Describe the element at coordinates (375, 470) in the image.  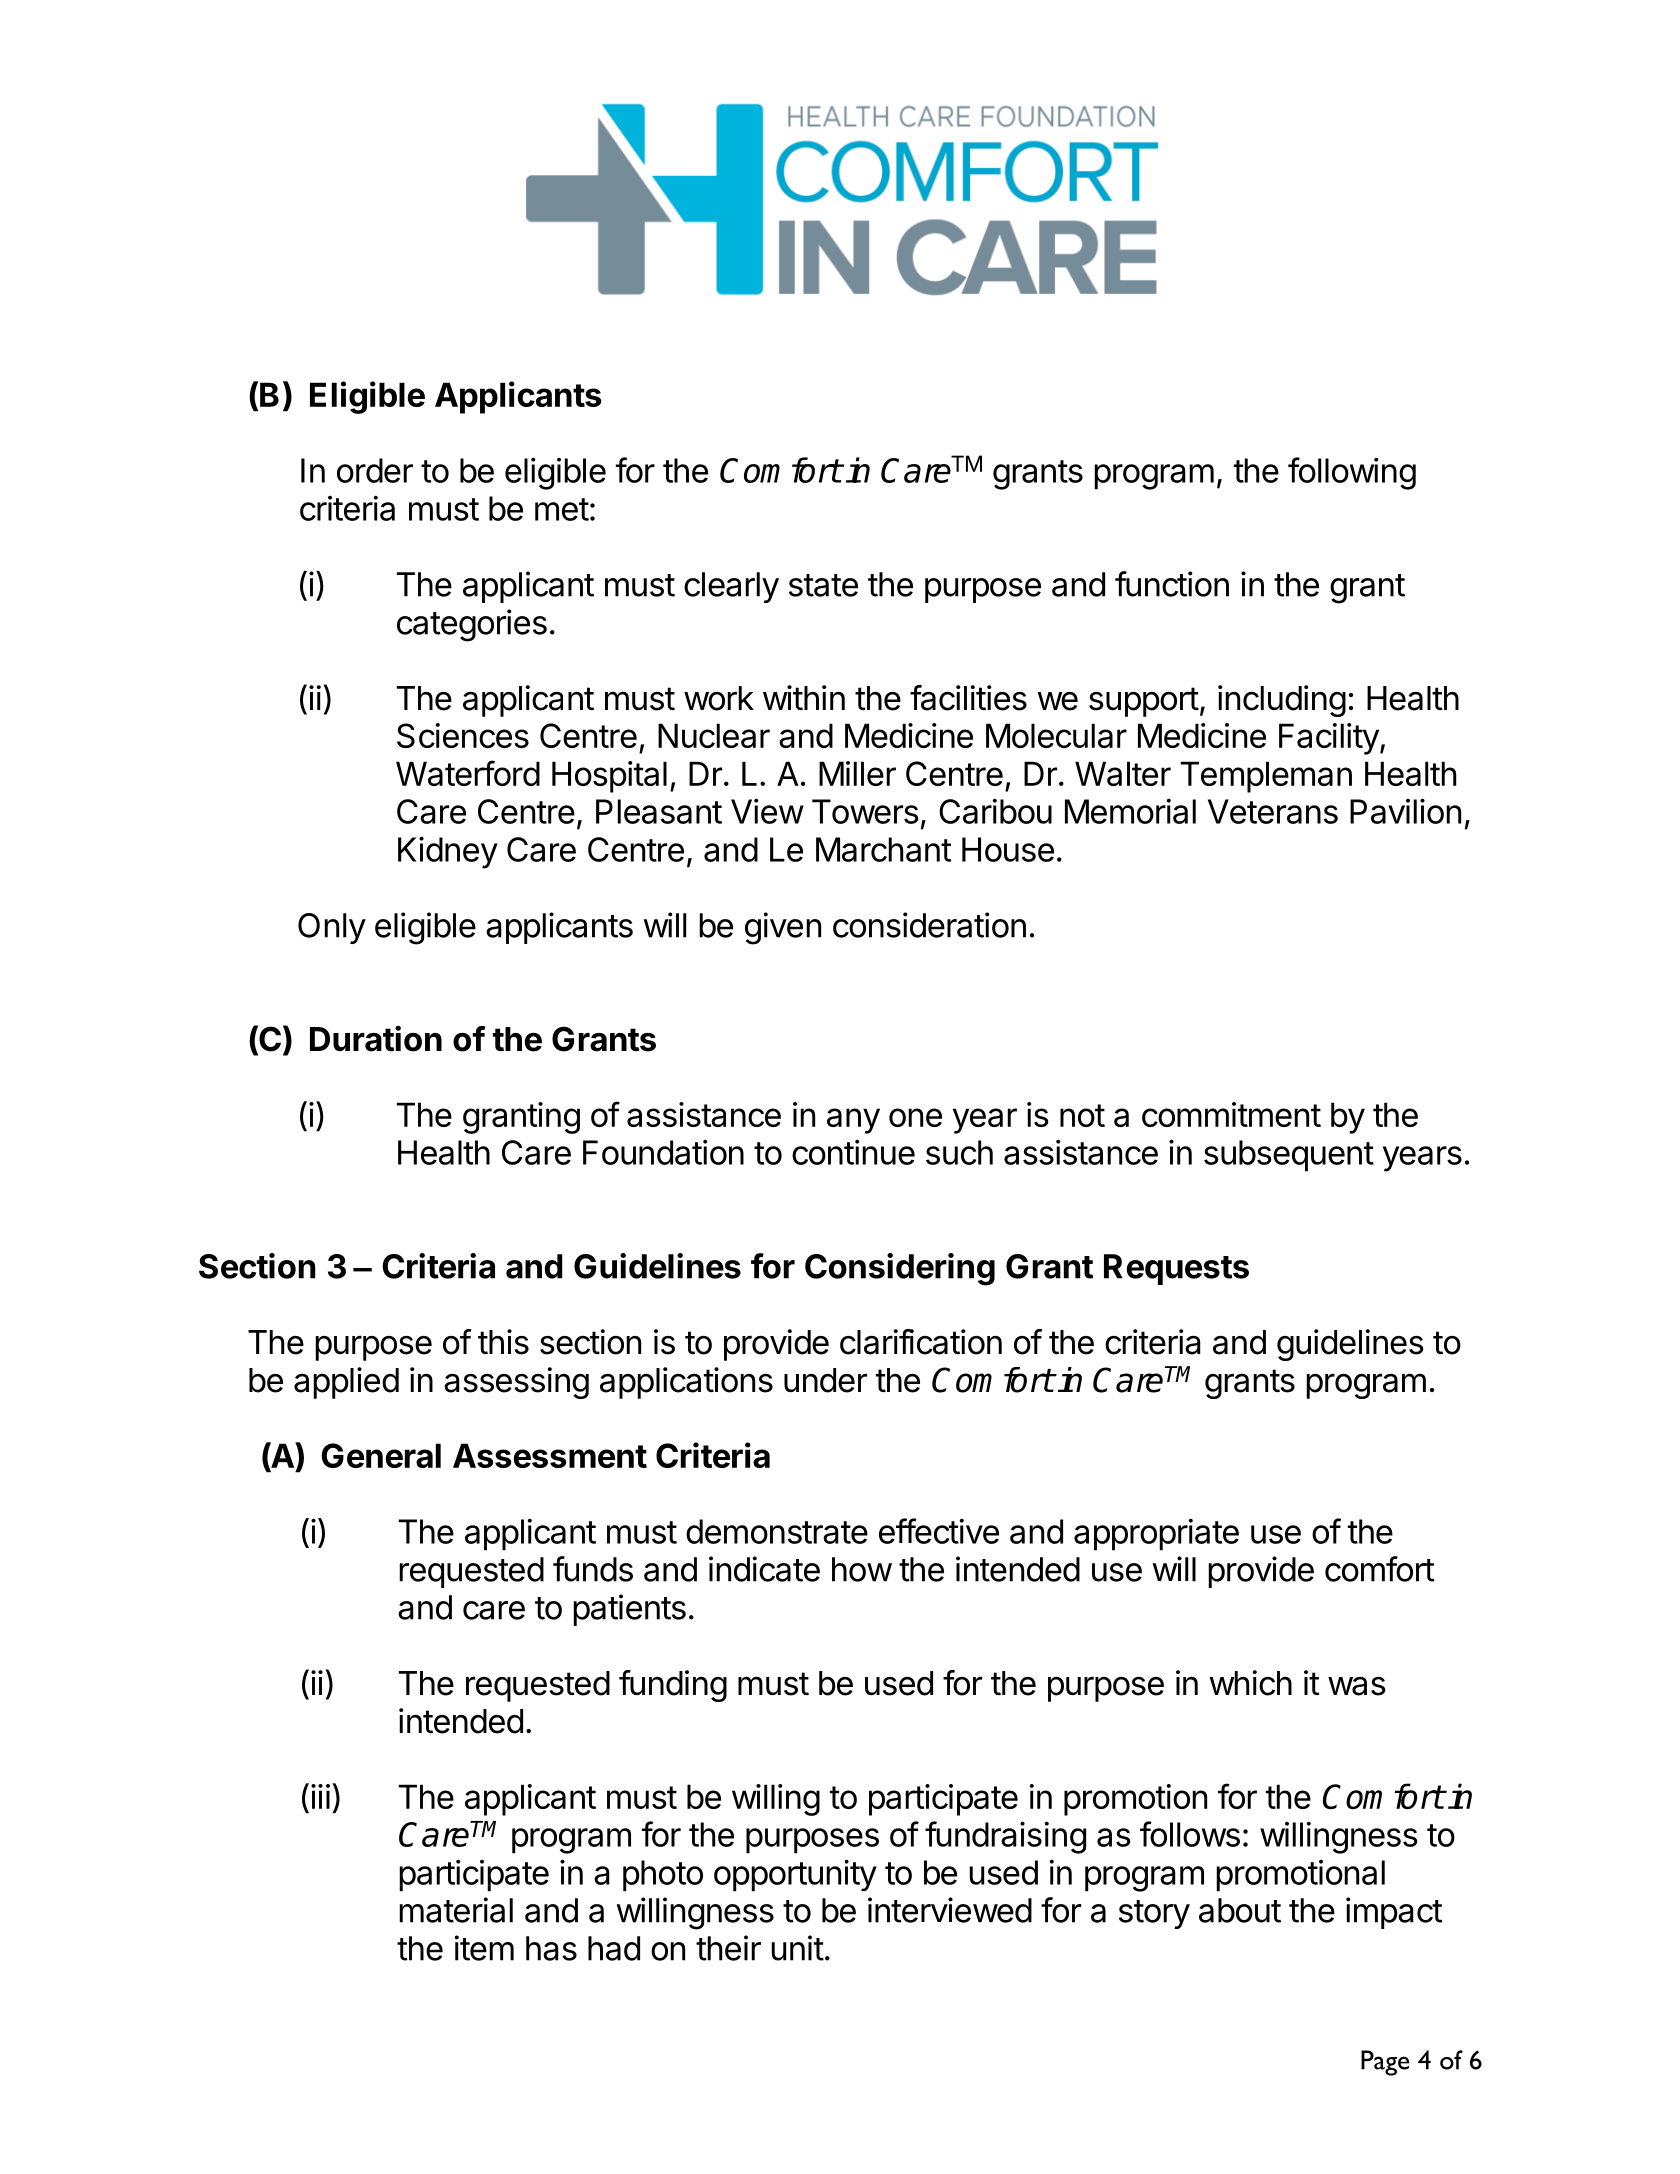
I see `order` at that location.
